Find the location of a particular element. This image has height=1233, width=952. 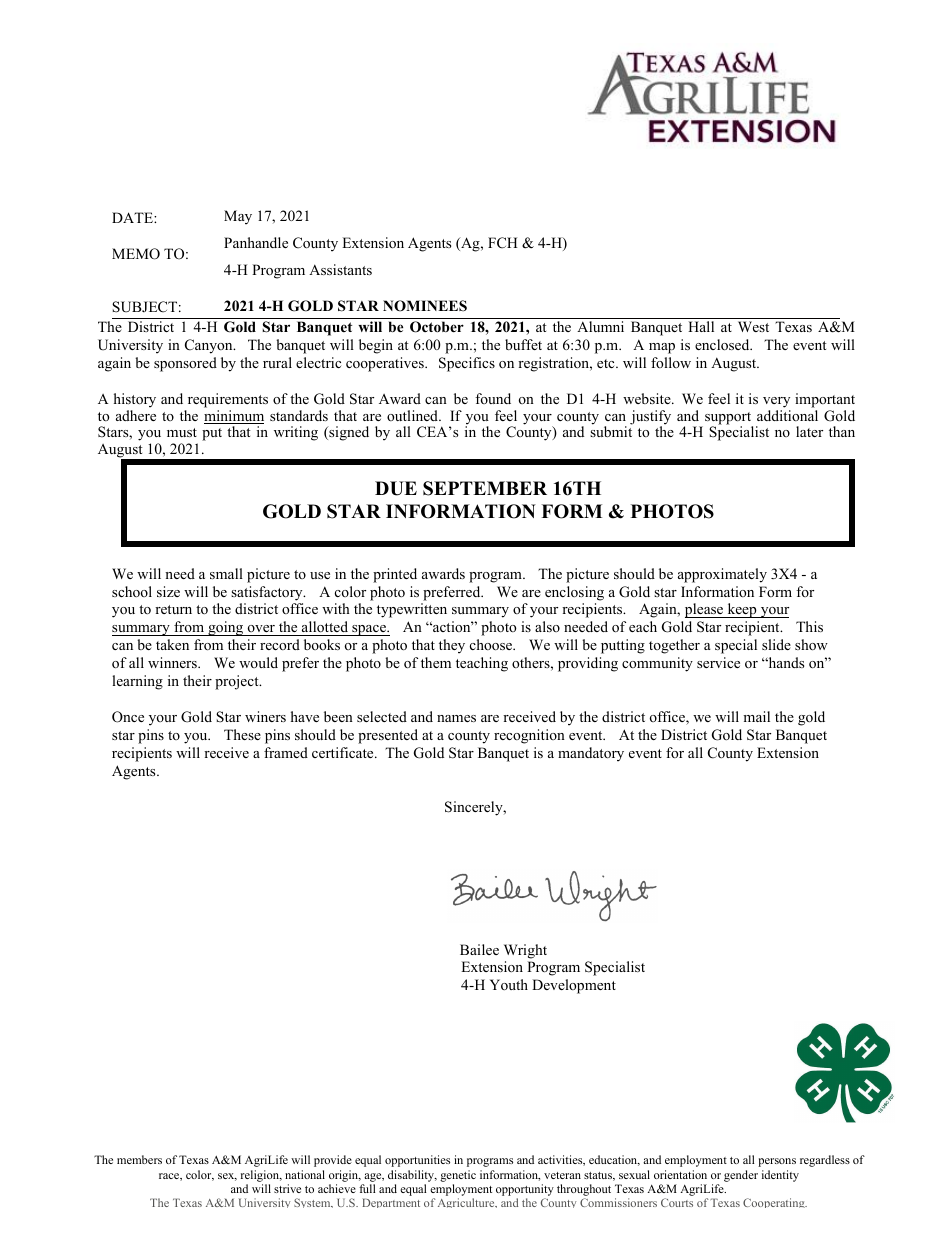

mail is located at coordinates (756, 716).
